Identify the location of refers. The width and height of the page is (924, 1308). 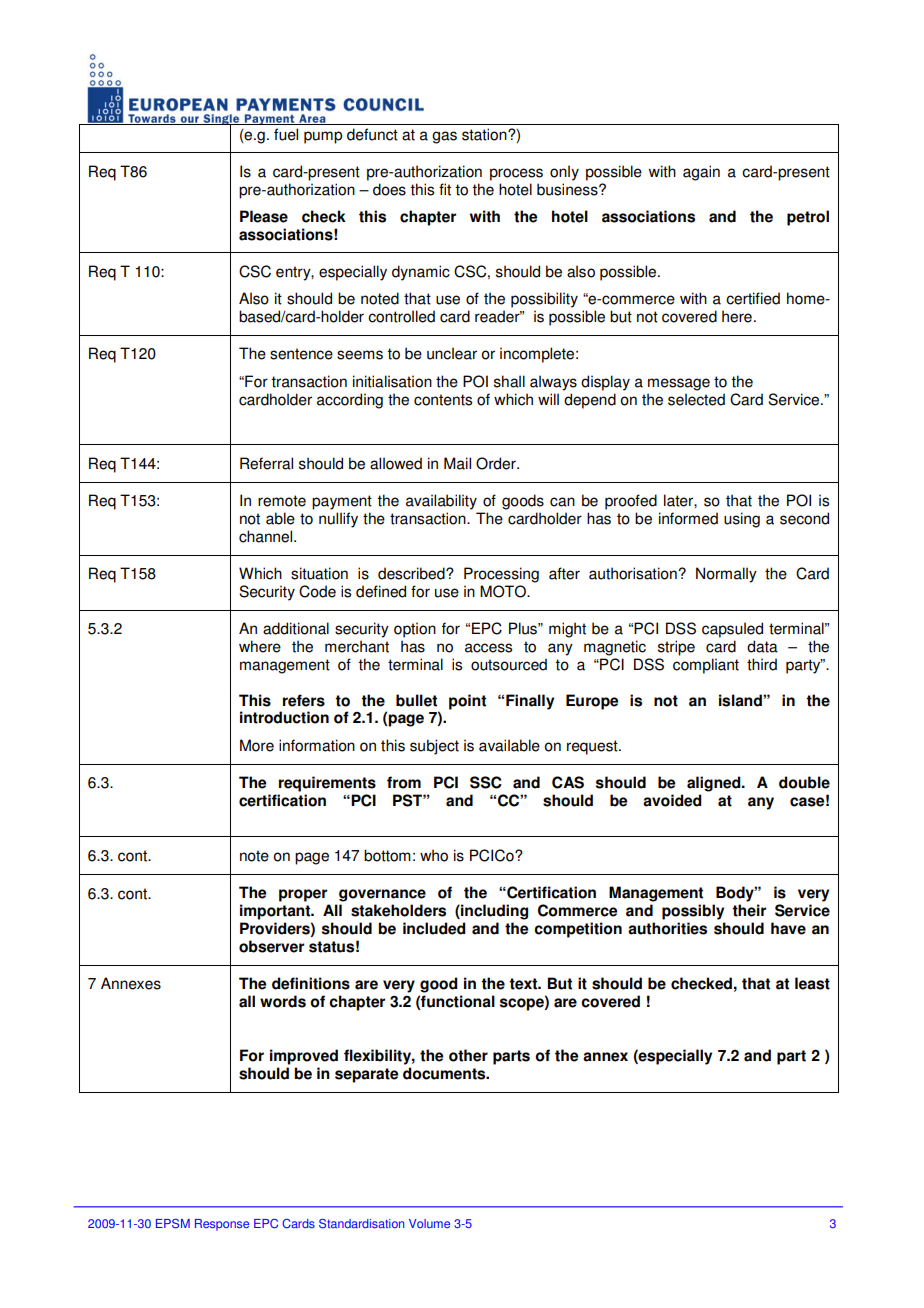
(304, 700).
